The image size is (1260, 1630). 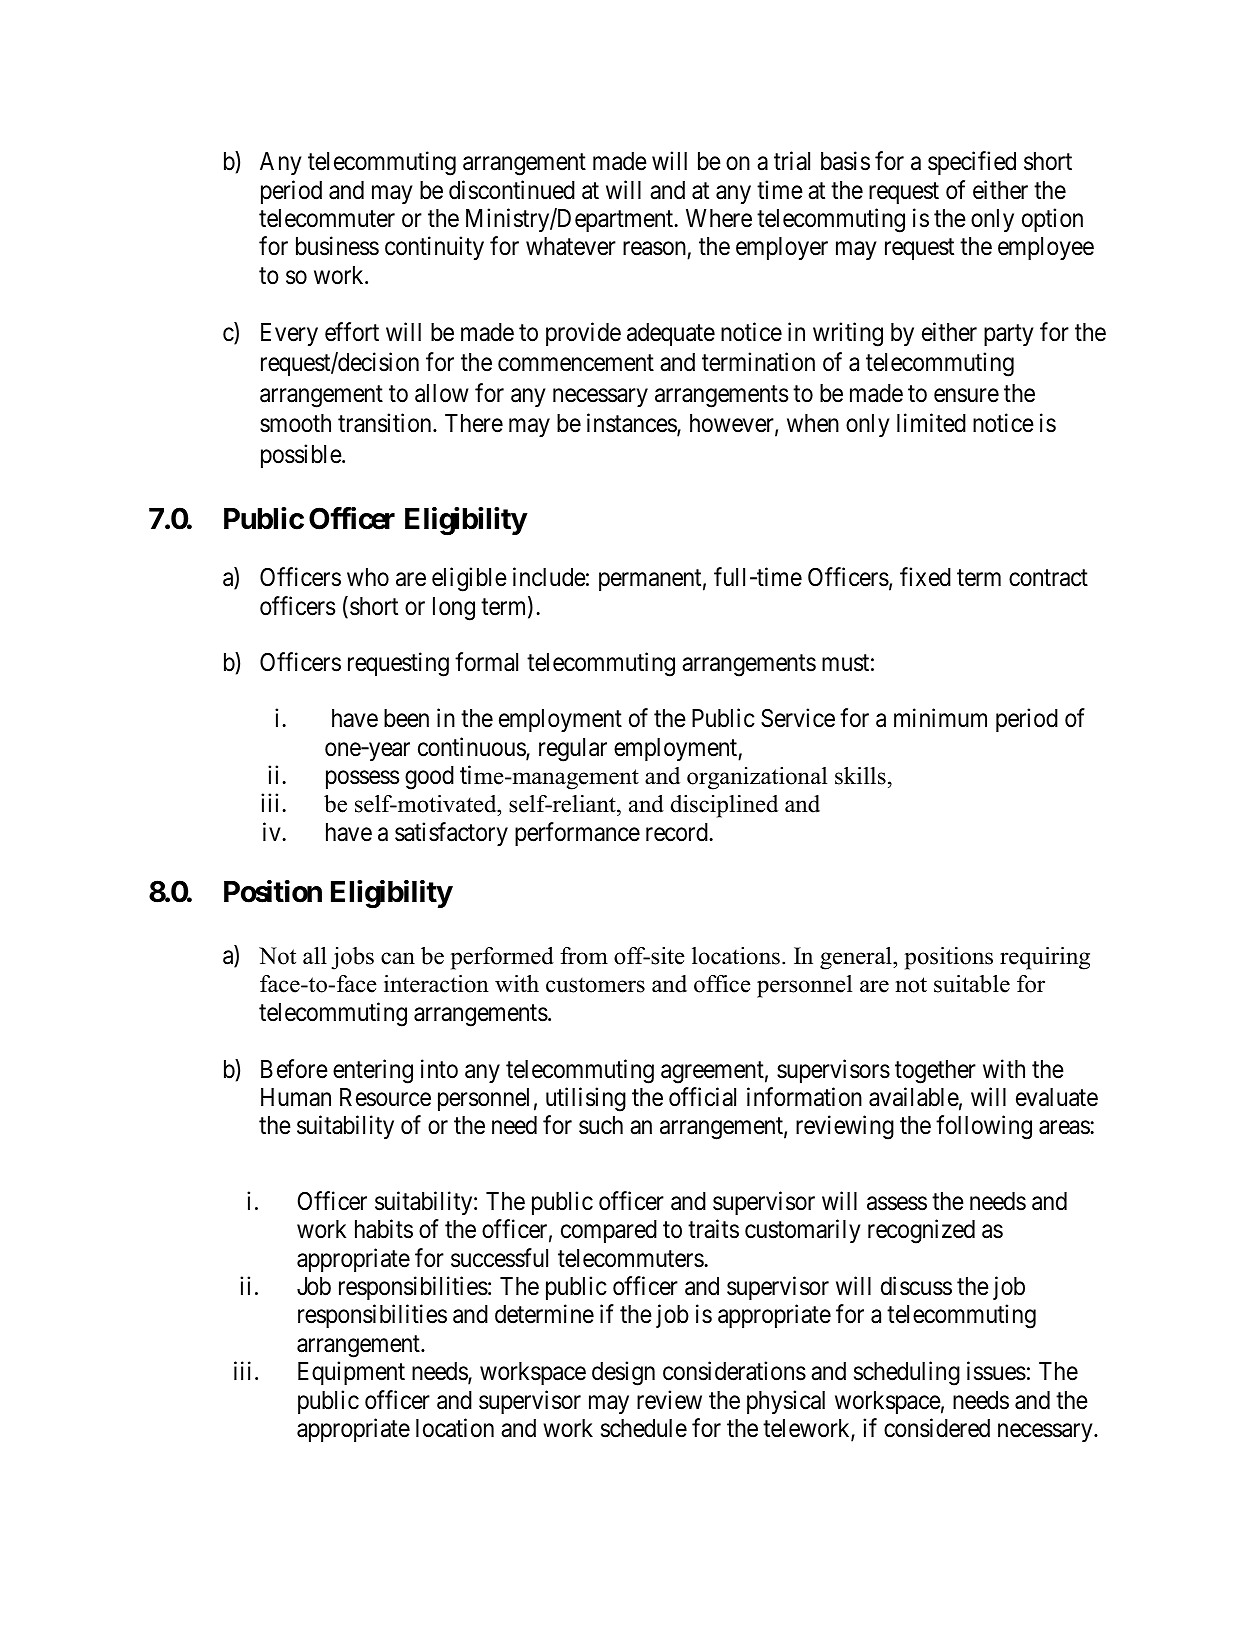 What do you see at coordinates (972, 163) in the screenshot?
I see `specified` at bounding box center [972, 163].
